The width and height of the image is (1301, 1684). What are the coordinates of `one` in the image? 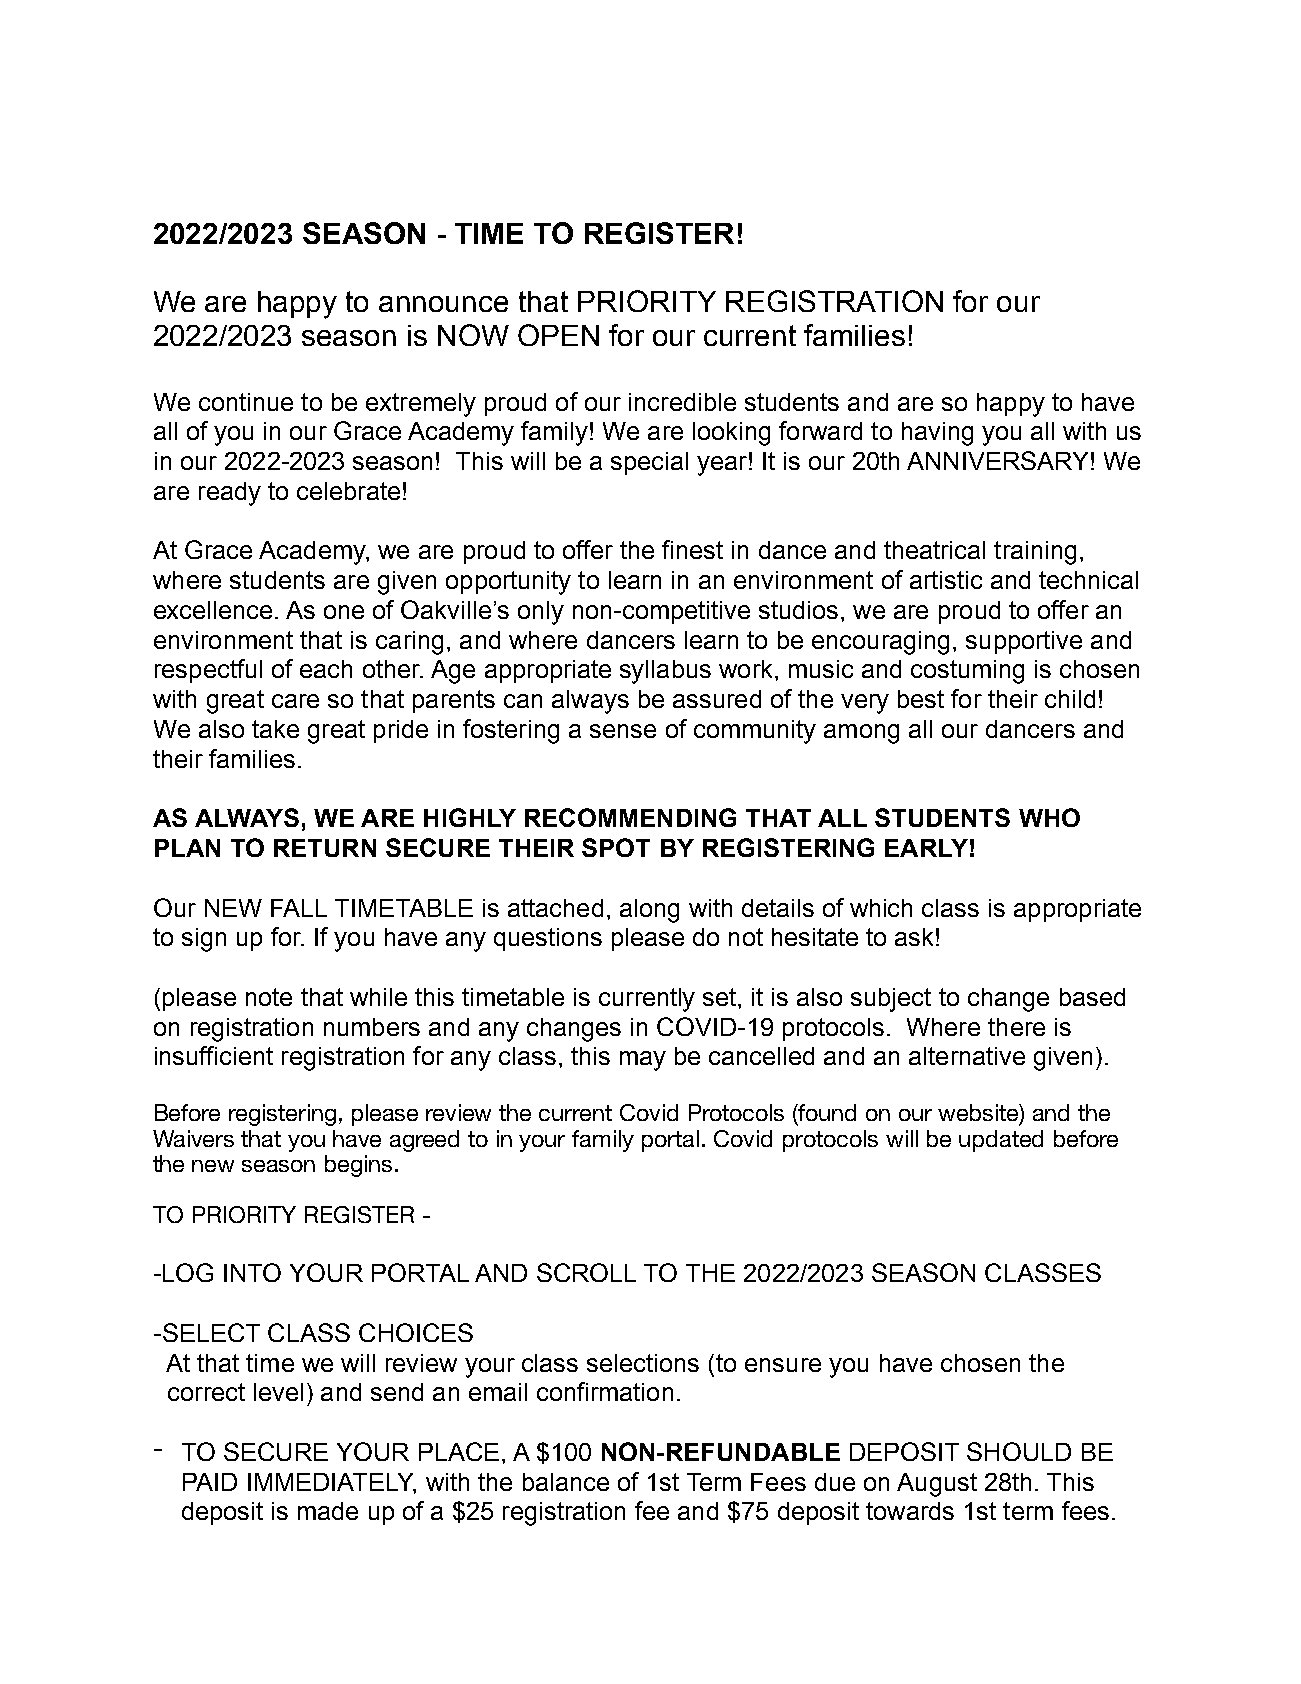 It's located at (344, 612).
